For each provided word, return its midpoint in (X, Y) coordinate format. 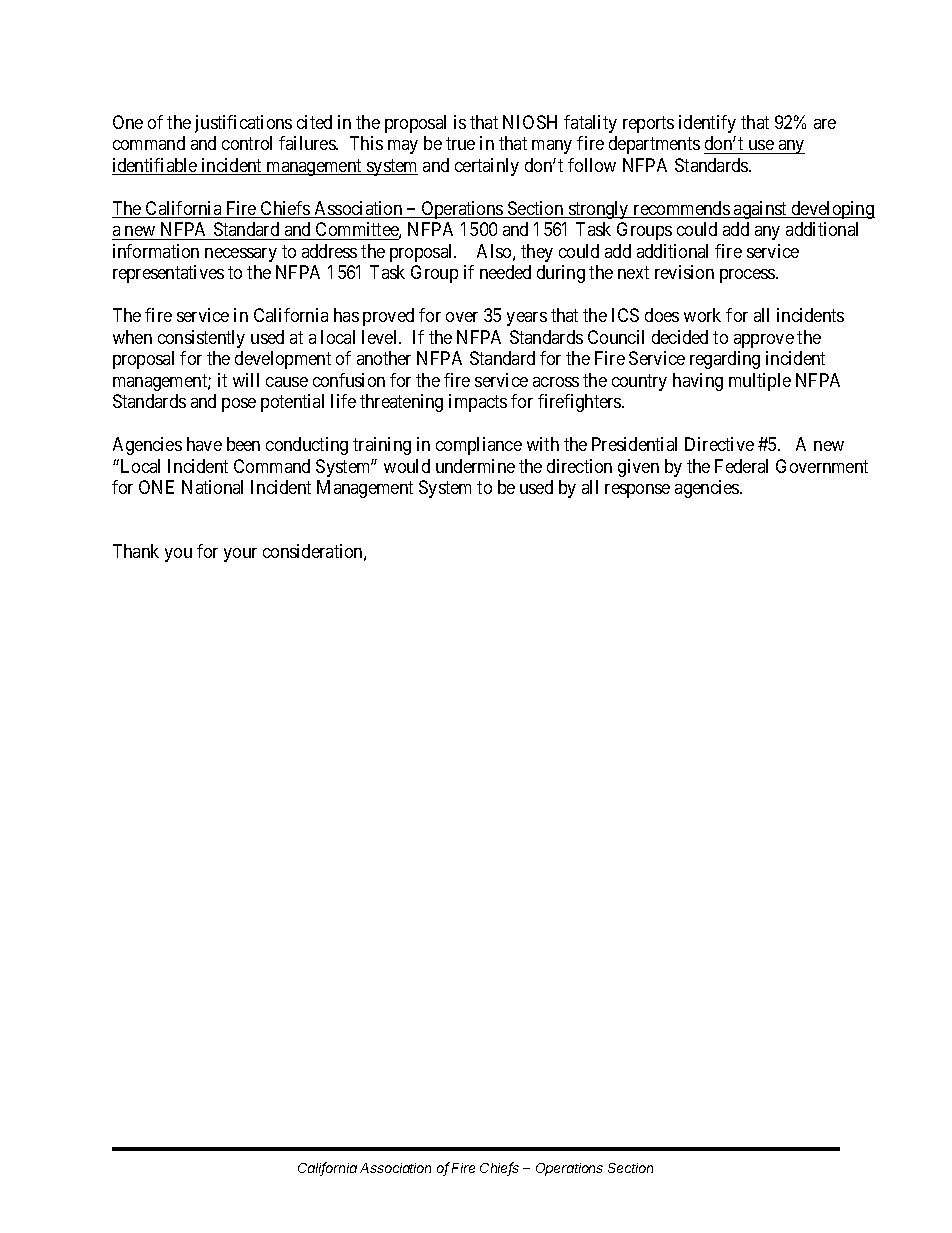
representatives (168, 274)
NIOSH (530, 122)
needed (505, 272)
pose (239, 405)
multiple (760, 382)
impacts (478, 403)
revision (684, 272)
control (247, 143)
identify (707, 124)
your (240, 555)
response (637, 491)
